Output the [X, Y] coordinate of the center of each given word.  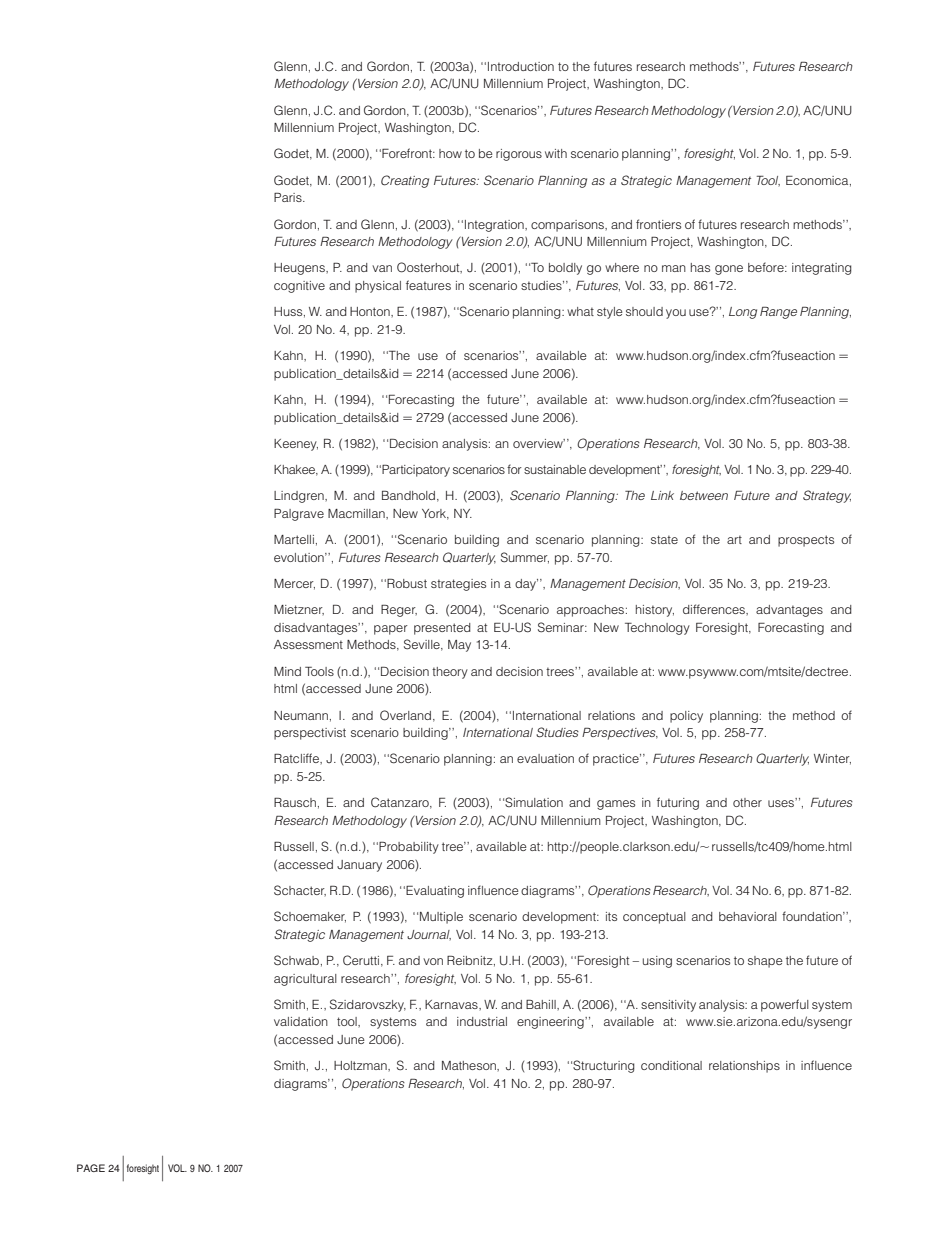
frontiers [658, 224]
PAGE [91, 1168]
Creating [405, 181]
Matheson [470, 1065]
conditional [671, 1065]
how [450, 153]
